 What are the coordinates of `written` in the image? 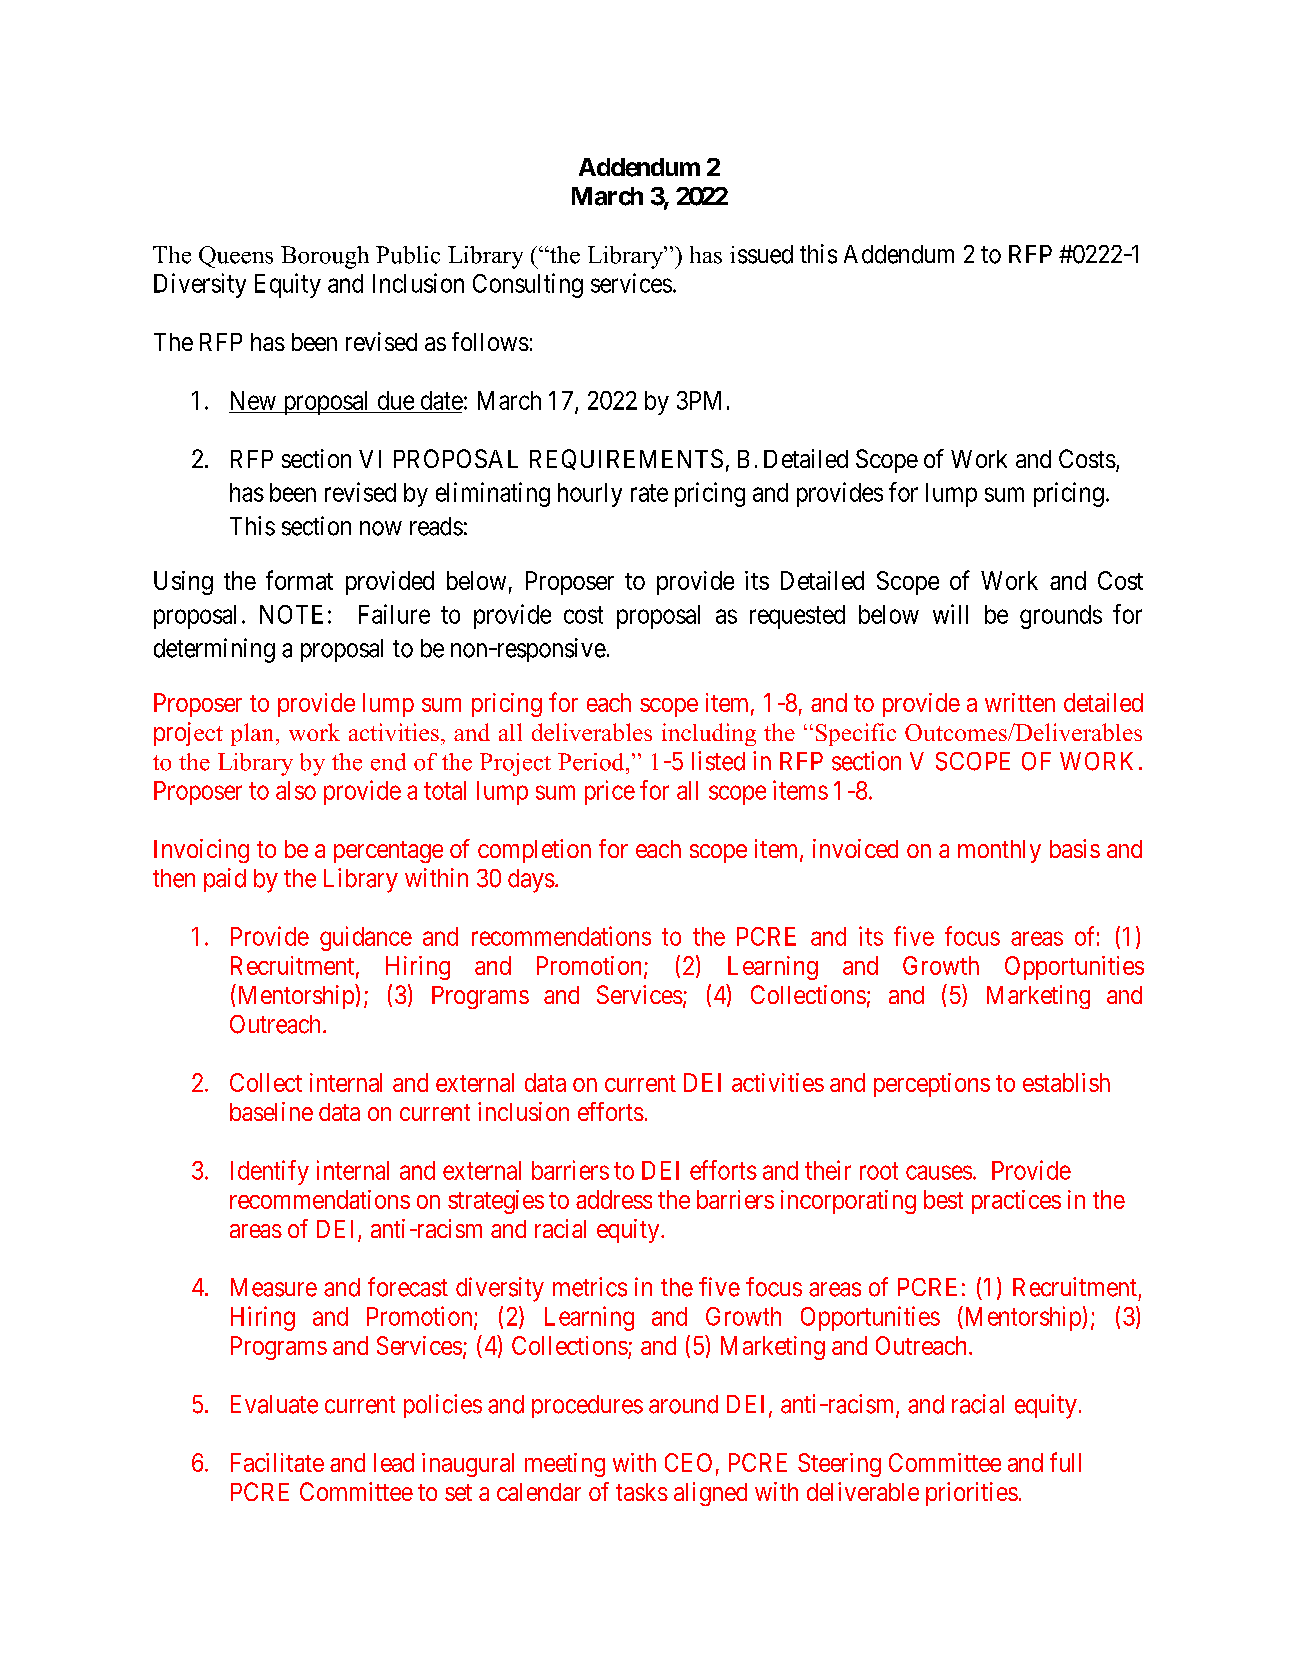 It's located at (1020, 702).
